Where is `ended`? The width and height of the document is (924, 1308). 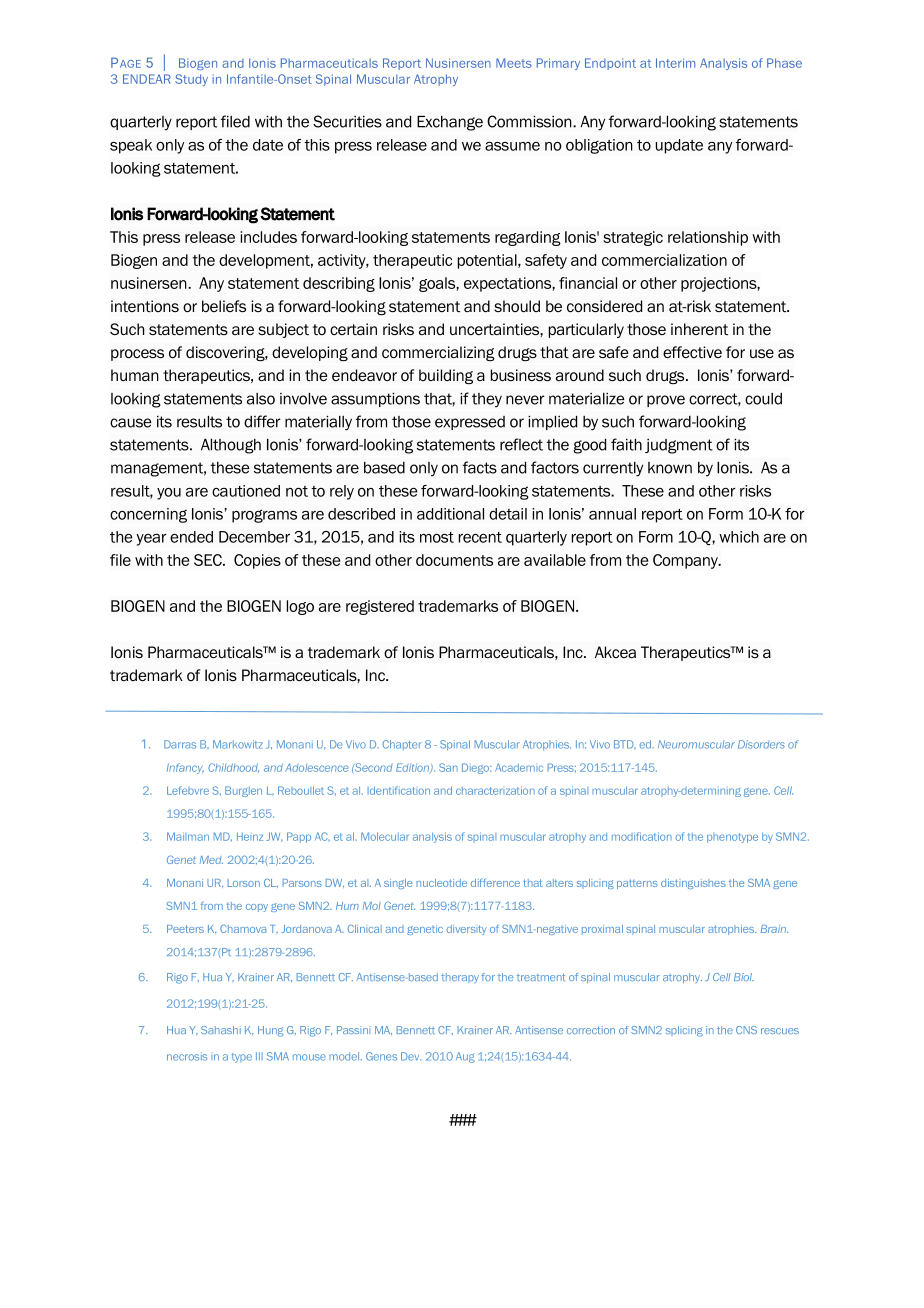 ended is located at coordinates (191, 537).
